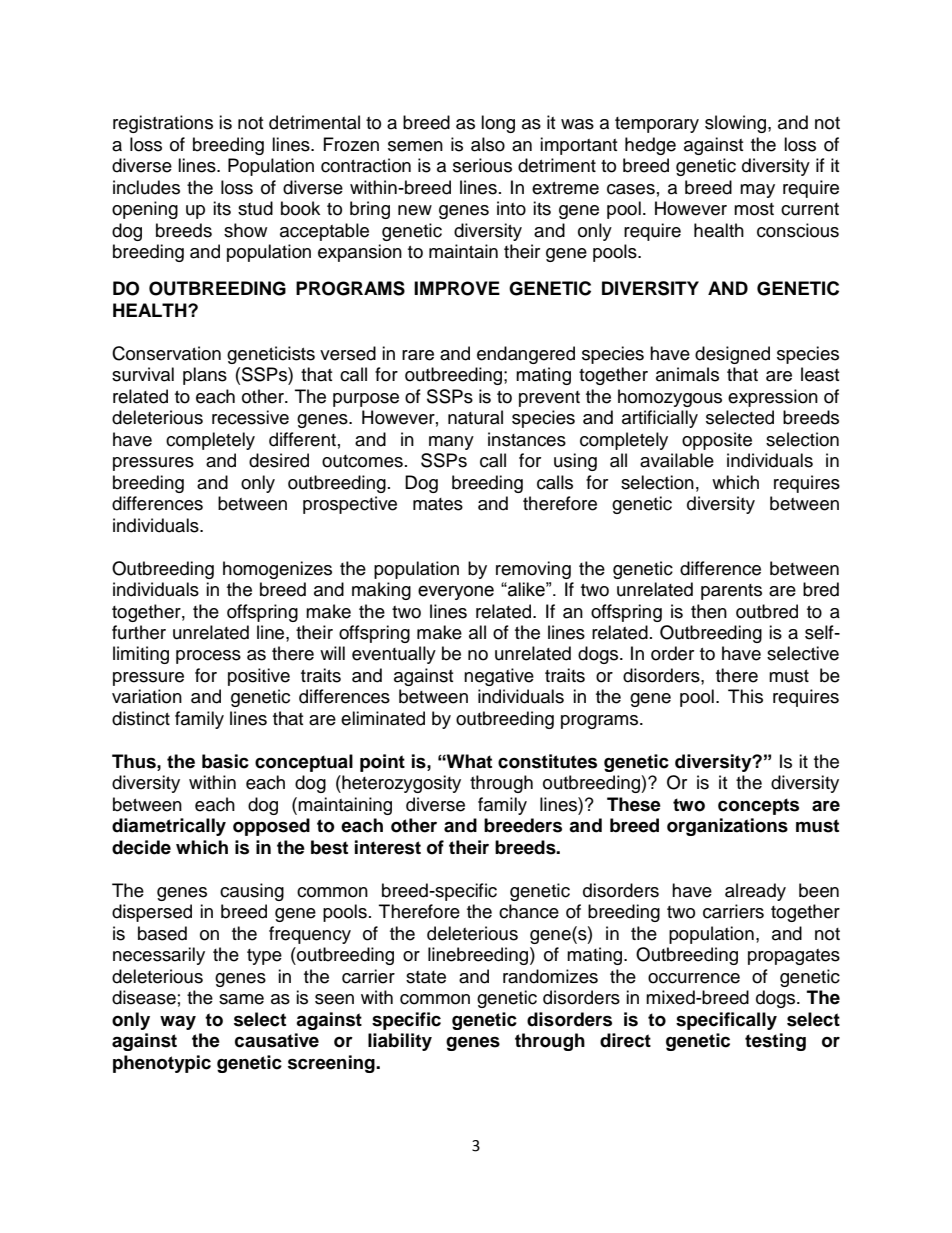  What do you see at coordinates (451, 443) in the screenshot?
I see `many` at bounding box center [451, 443].
